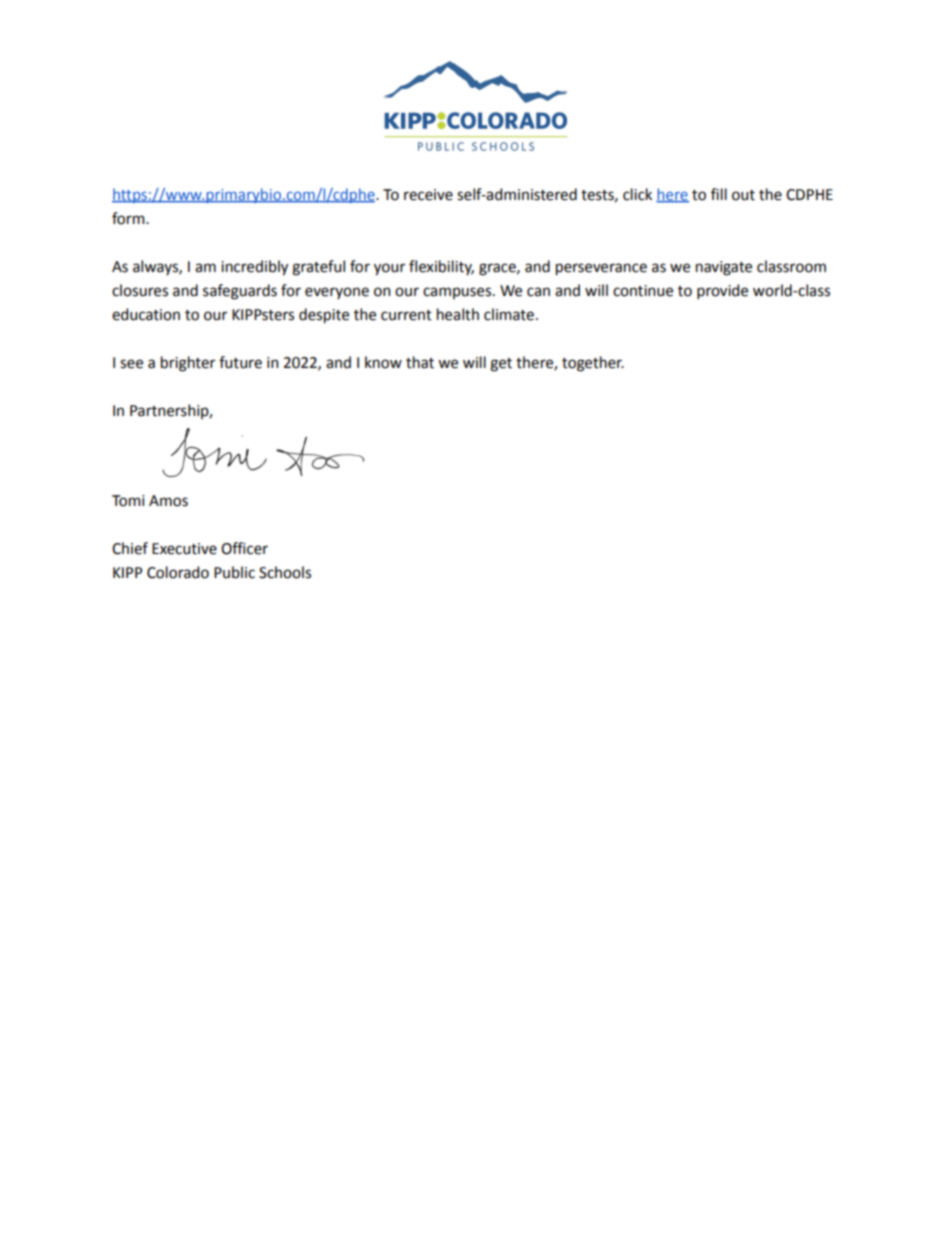  I want to click on Amos, so click(168, 501).
